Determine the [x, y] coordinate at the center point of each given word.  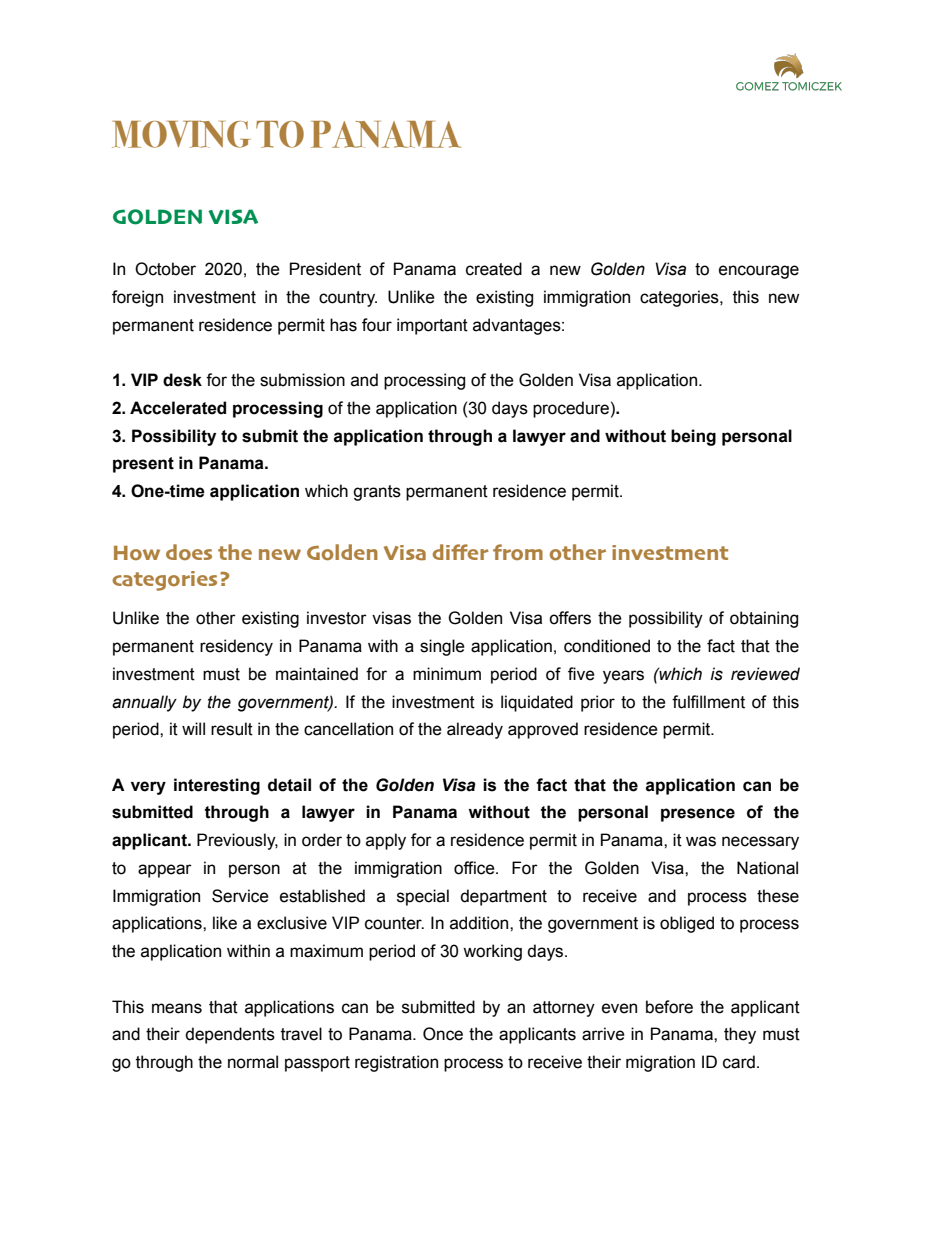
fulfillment [708, 702]
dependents [230, 1035]
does [189, 552]
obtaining [764, 619]
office [475, 868]
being [693, 437]
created [494, 269]
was [701, 841]
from [518, 552]
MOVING [181, 134]
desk [182, 380]
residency [236, 647]
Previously [237, 841]
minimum [447, 674]
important [432, 326]
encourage [759, 272]
